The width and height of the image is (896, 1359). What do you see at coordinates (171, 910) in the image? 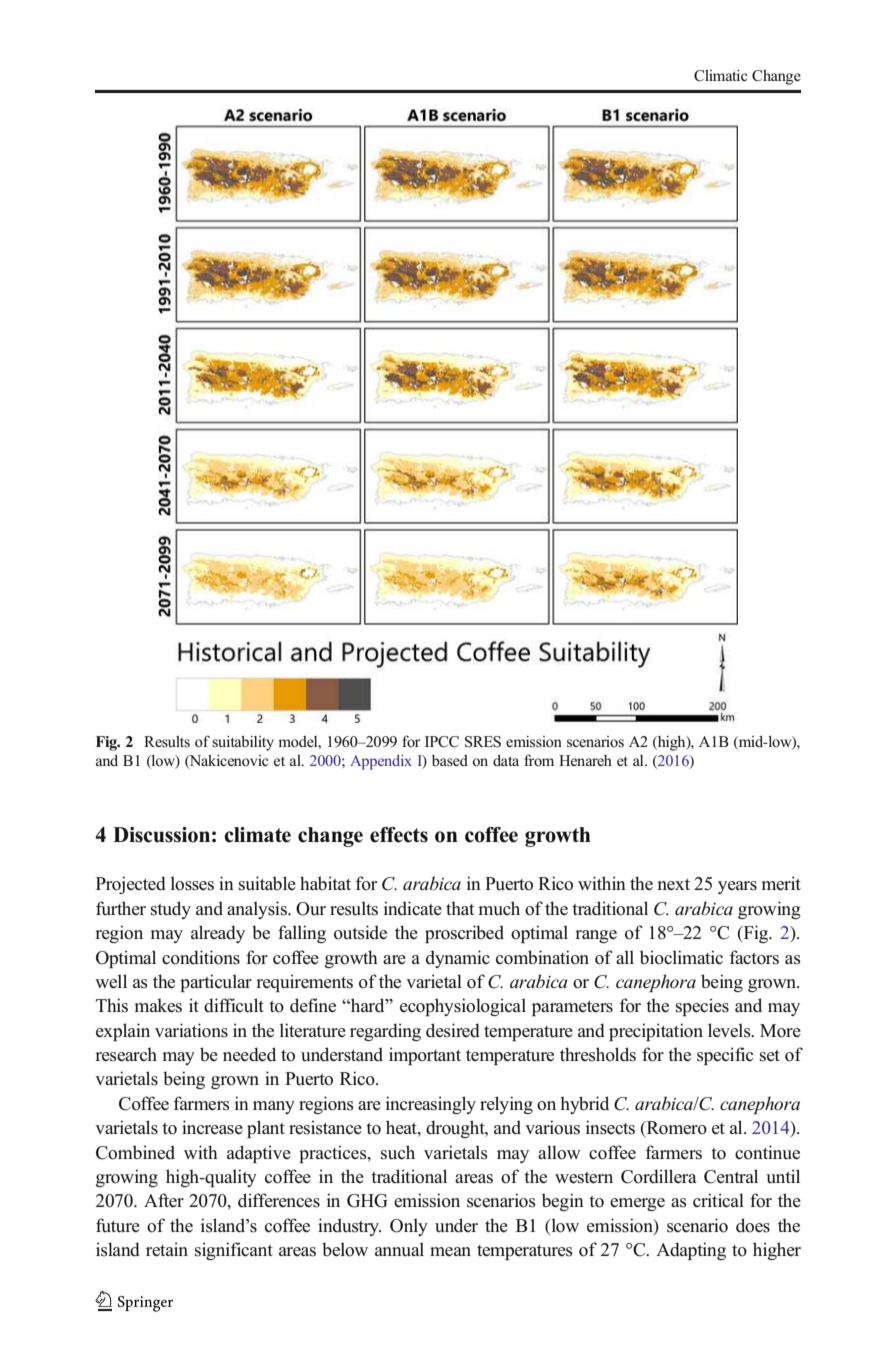
I see `study` at bounding box center [171, 910].
